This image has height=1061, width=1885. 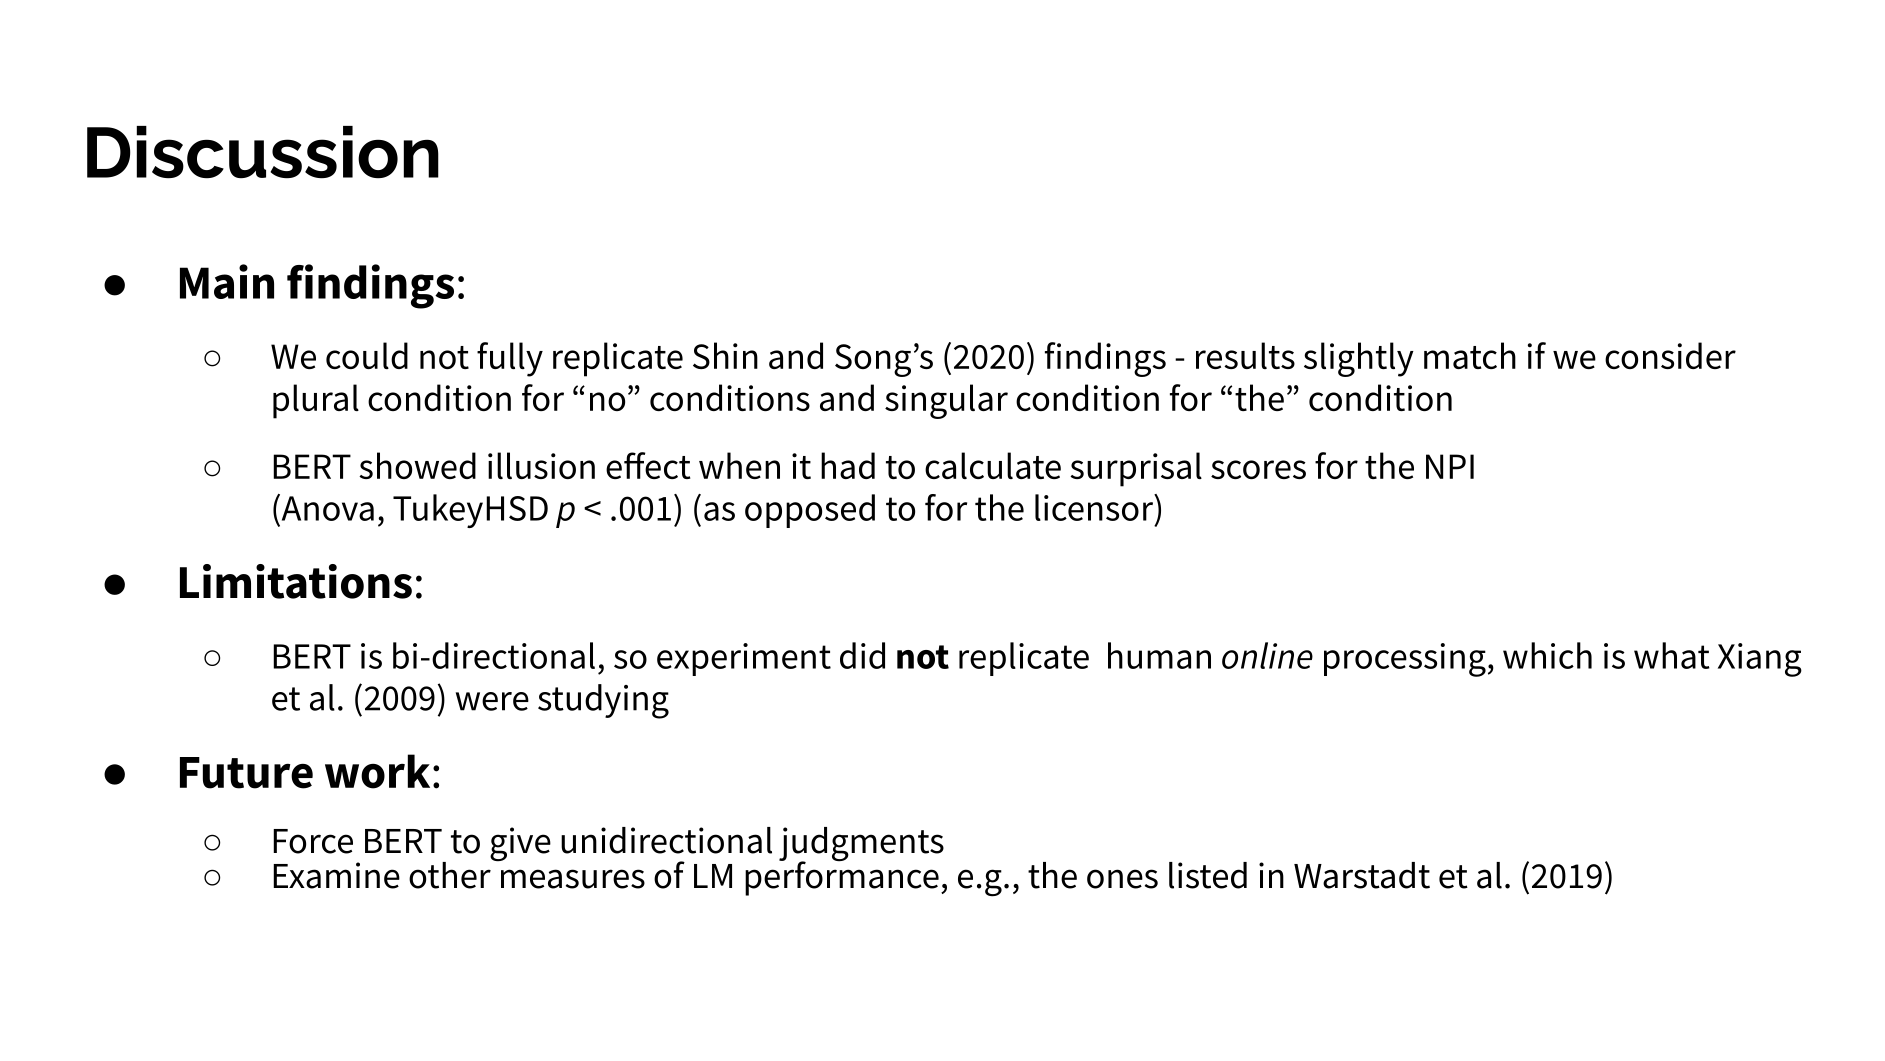 I want to click on plural, so click(x=316, y=401).
